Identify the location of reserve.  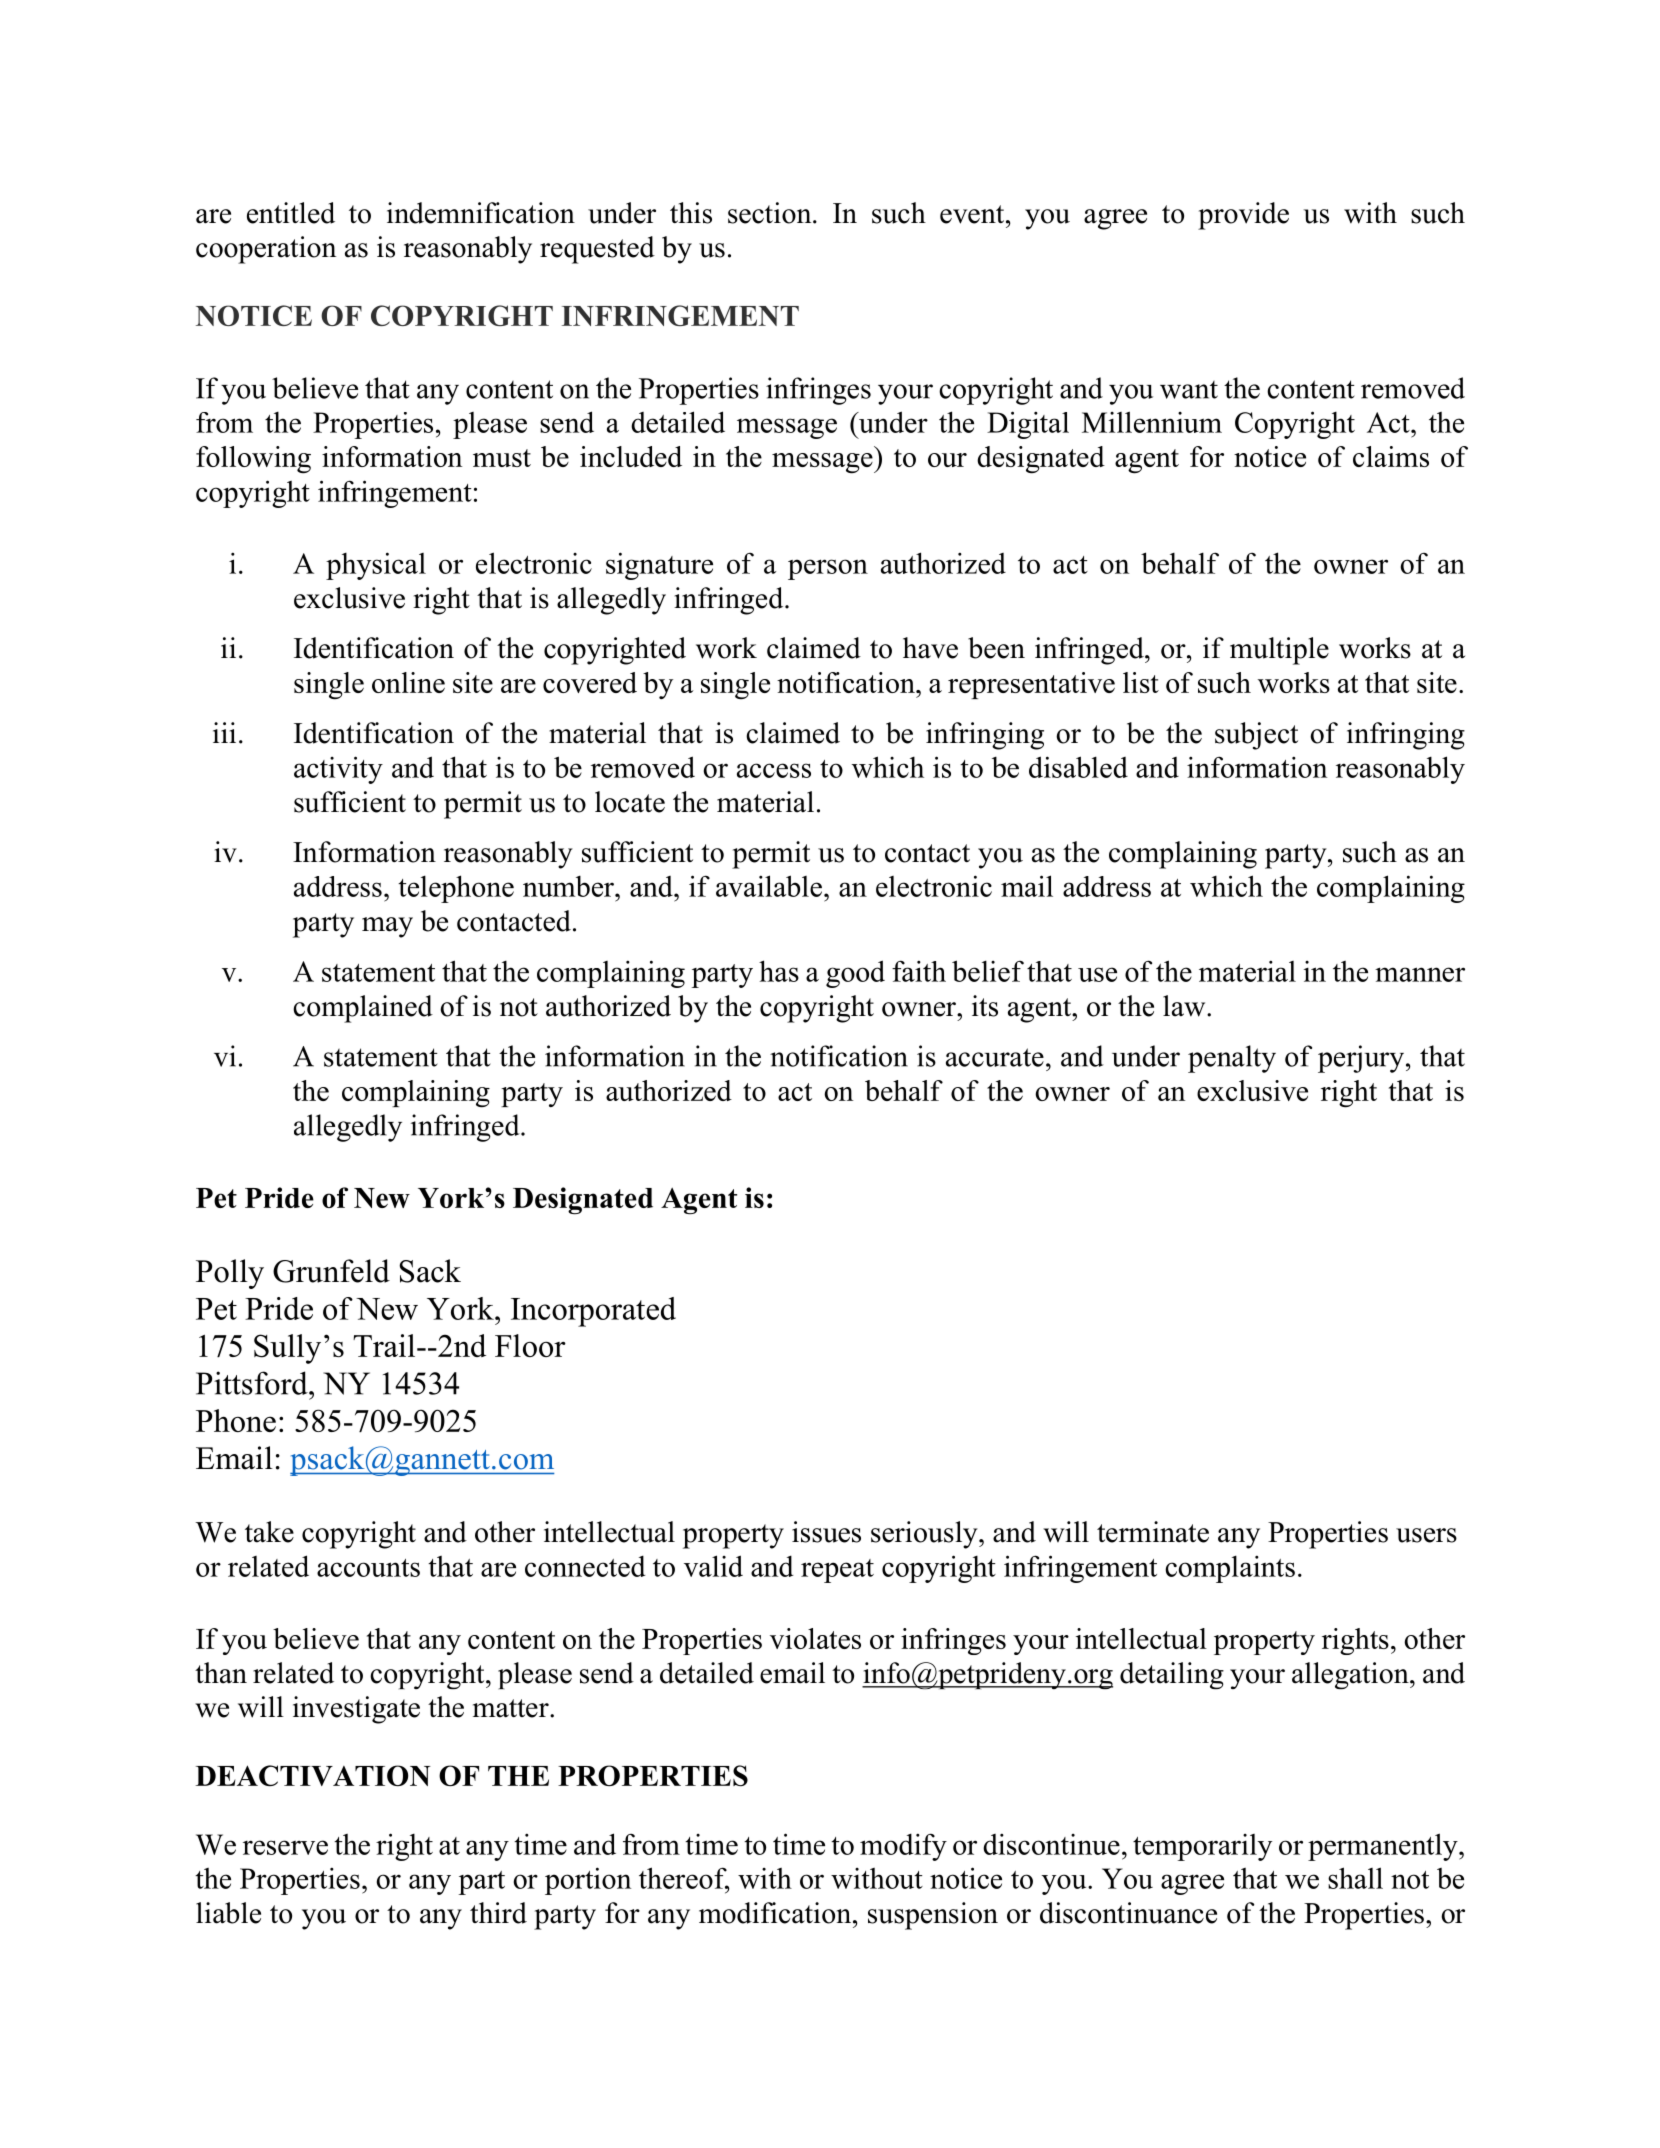
(285, 1847).
